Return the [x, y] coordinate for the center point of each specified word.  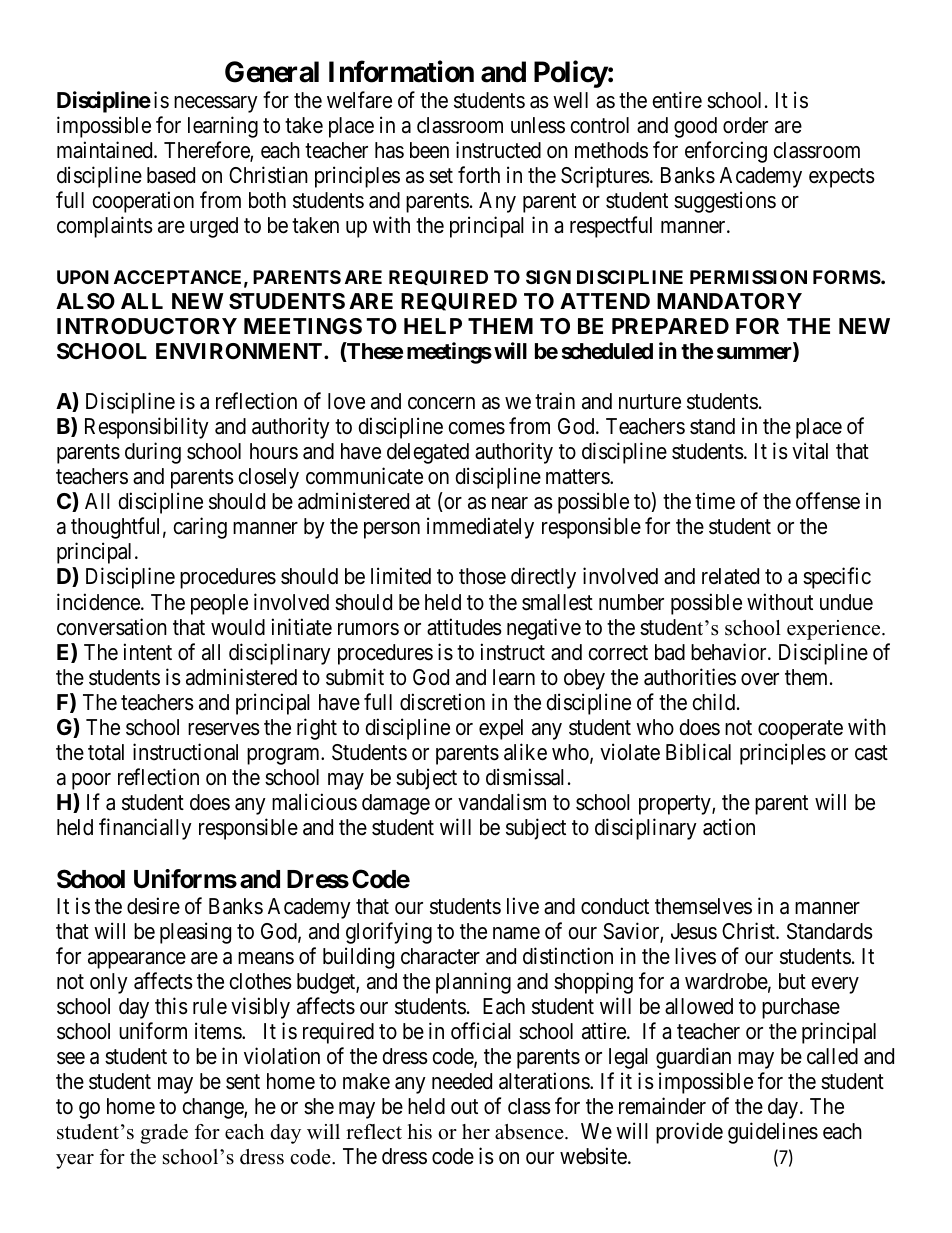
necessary [216, 104]
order [745, 125]
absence [530, 1132]
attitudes [464, 627]
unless [538, 125]
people [219, 604]
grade [164, 1134]
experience [835, 630]
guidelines [773, 1133]
